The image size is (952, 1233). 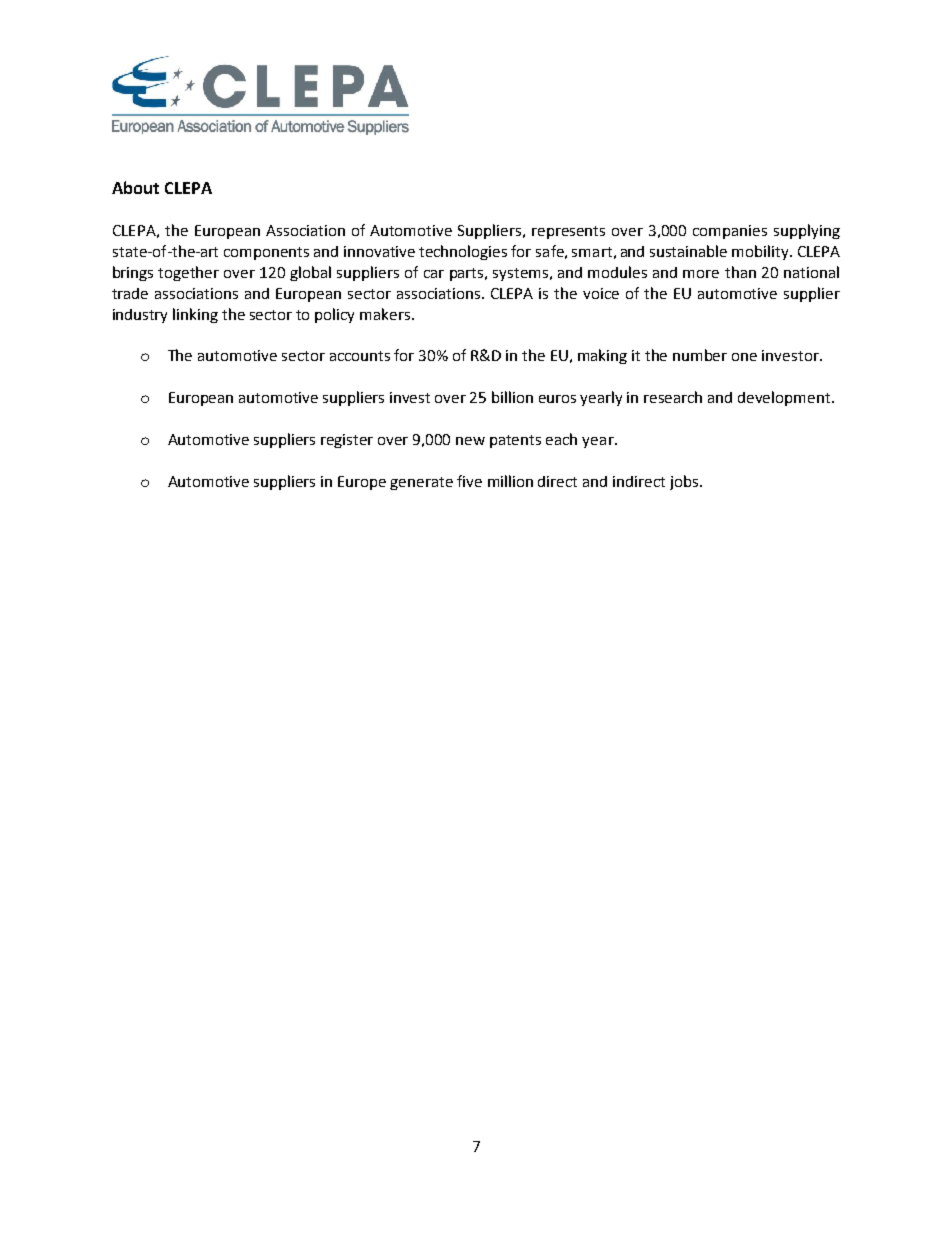 What do you see at coordinates (135, 187) in the image?
I see `About` at bounding box center [135, 187].
